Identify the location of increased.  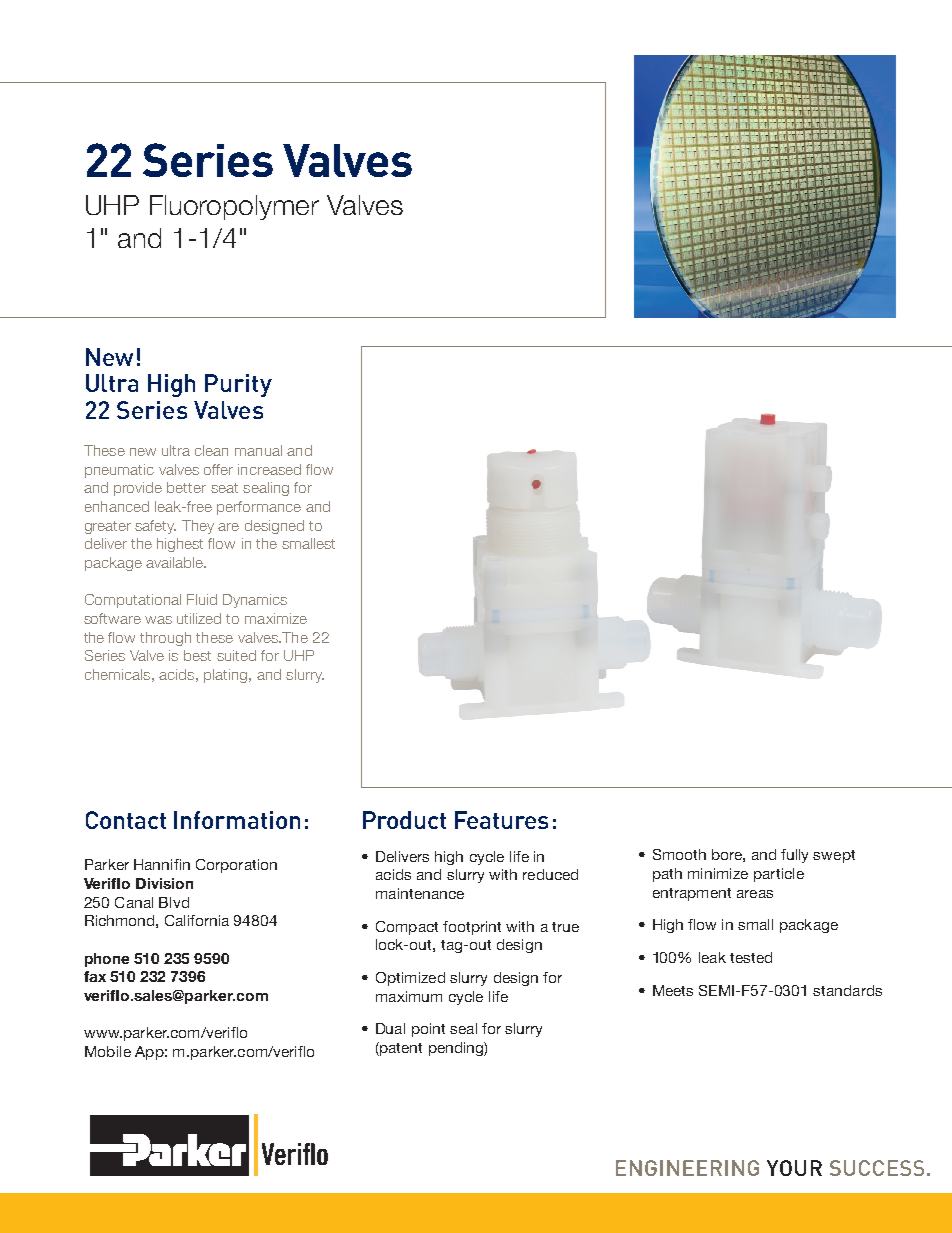
(269, 469).
